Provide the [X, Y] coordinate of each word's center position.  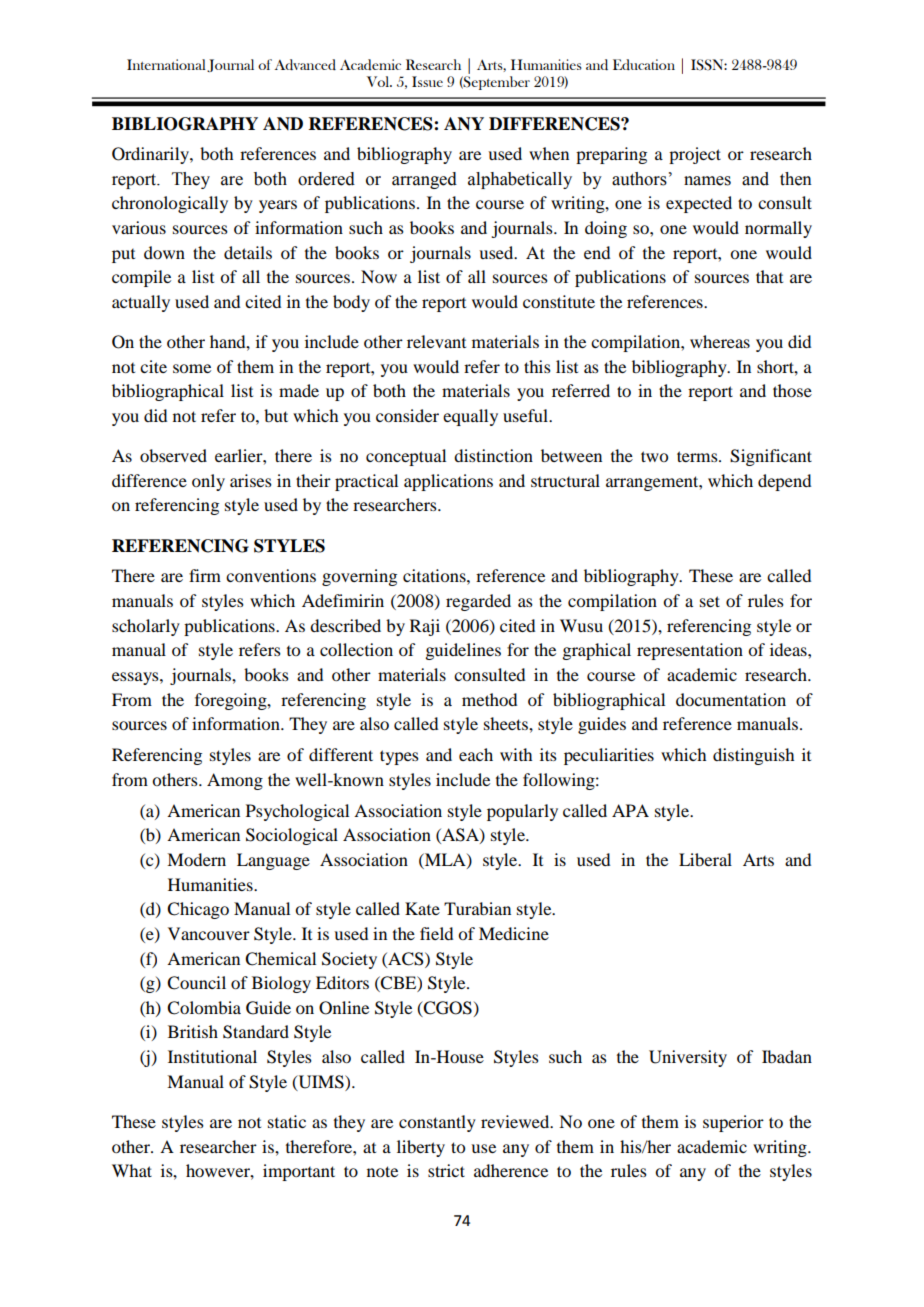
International [166, 64]
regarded [478, 602]
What [132, 1170]
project [695, 155]
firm [205, 575]
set [710, 601]
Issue [427, 81]
